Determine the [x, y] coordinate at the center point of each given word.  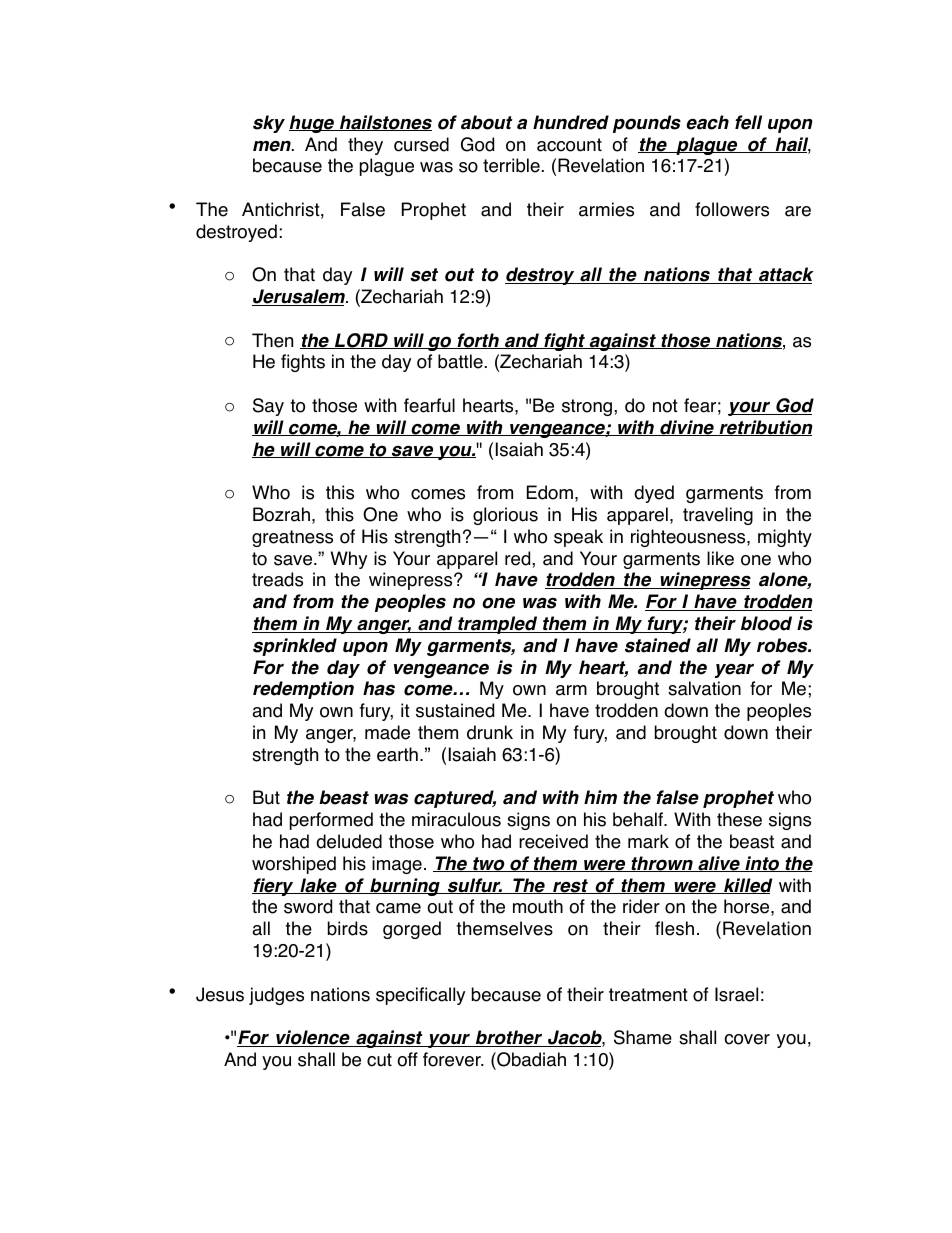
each [707, 122]
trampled [498, 625]
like [720, 558]
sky [269, 124]
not [665, 406]
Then [272, 340]
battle [460, 361]
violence [313, 1038]
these [739, 819]
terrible [511, 165]
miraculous [456, 819]
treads [277, 579]
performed [331, 821]
